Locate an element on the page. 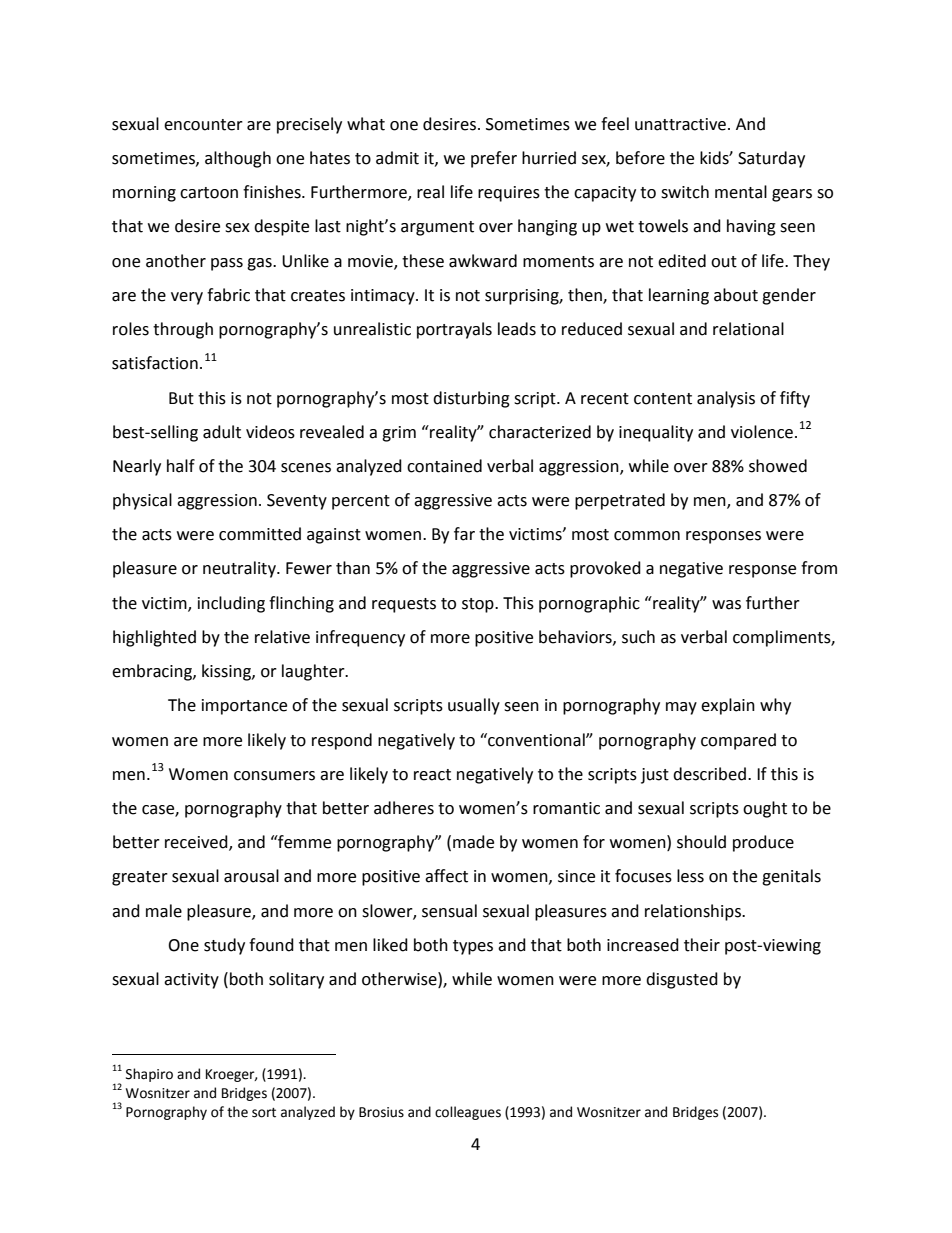 The image size is (952, 1233). consumers is located at coordinates (274, 776).
